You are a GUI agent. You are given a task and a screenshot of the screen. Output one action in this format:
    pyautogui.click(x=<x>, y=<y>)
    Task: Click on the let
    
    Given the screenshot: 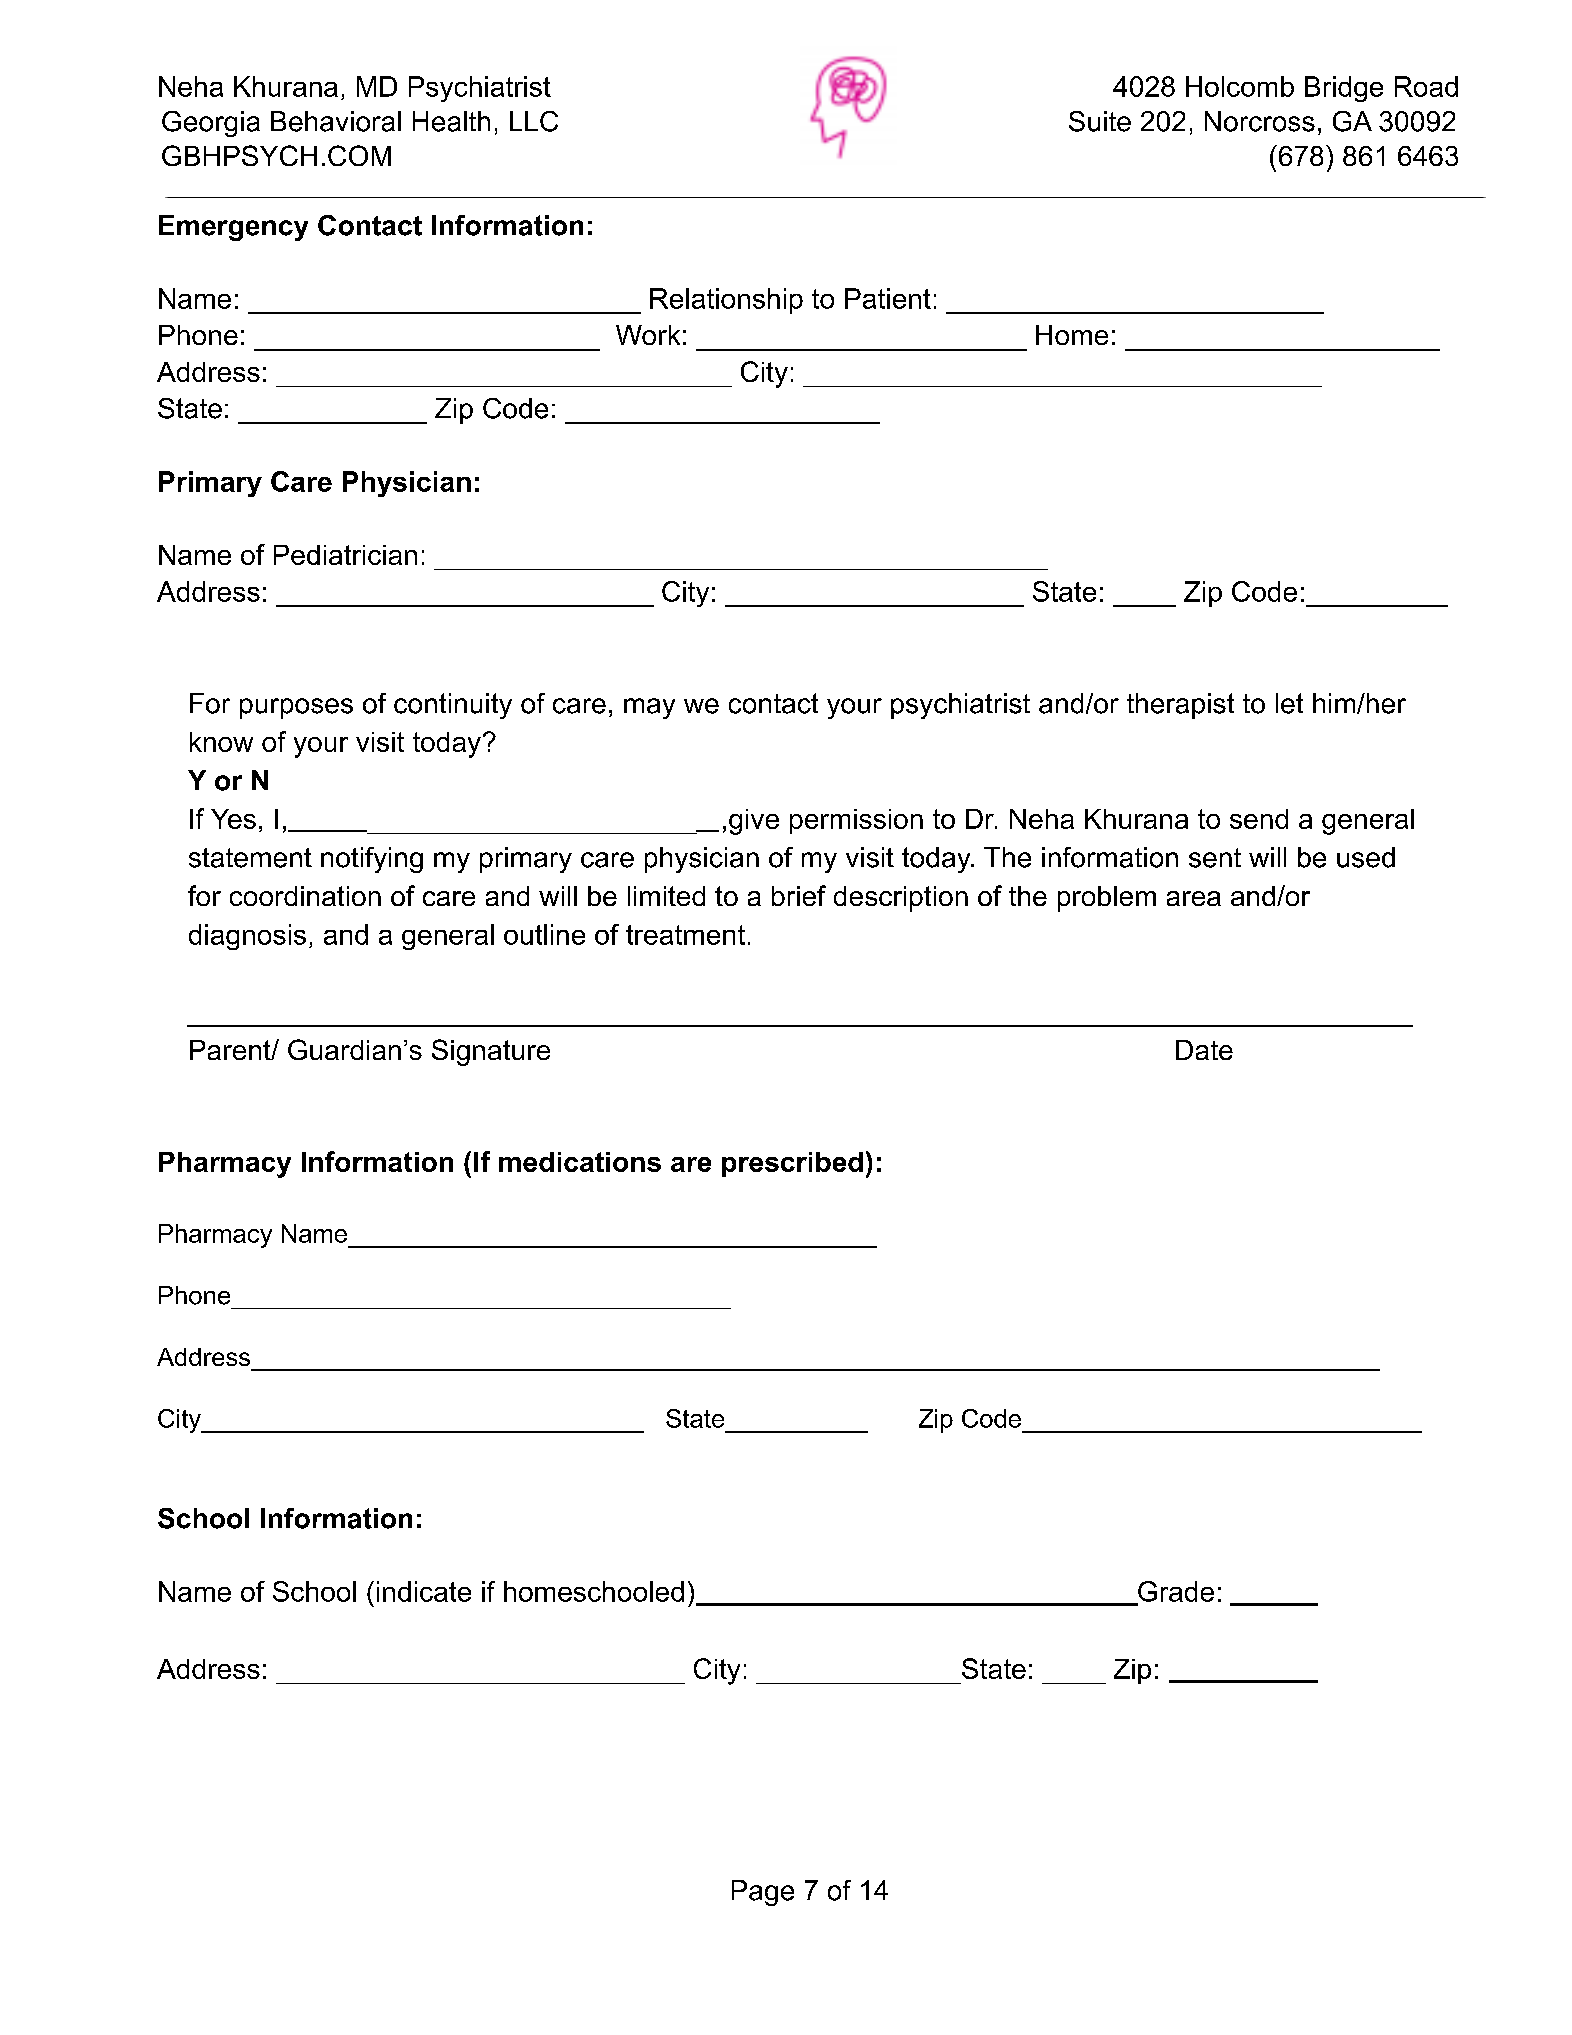 What is the action you would take?
    pyautogui.click(x=1289, y=703)
